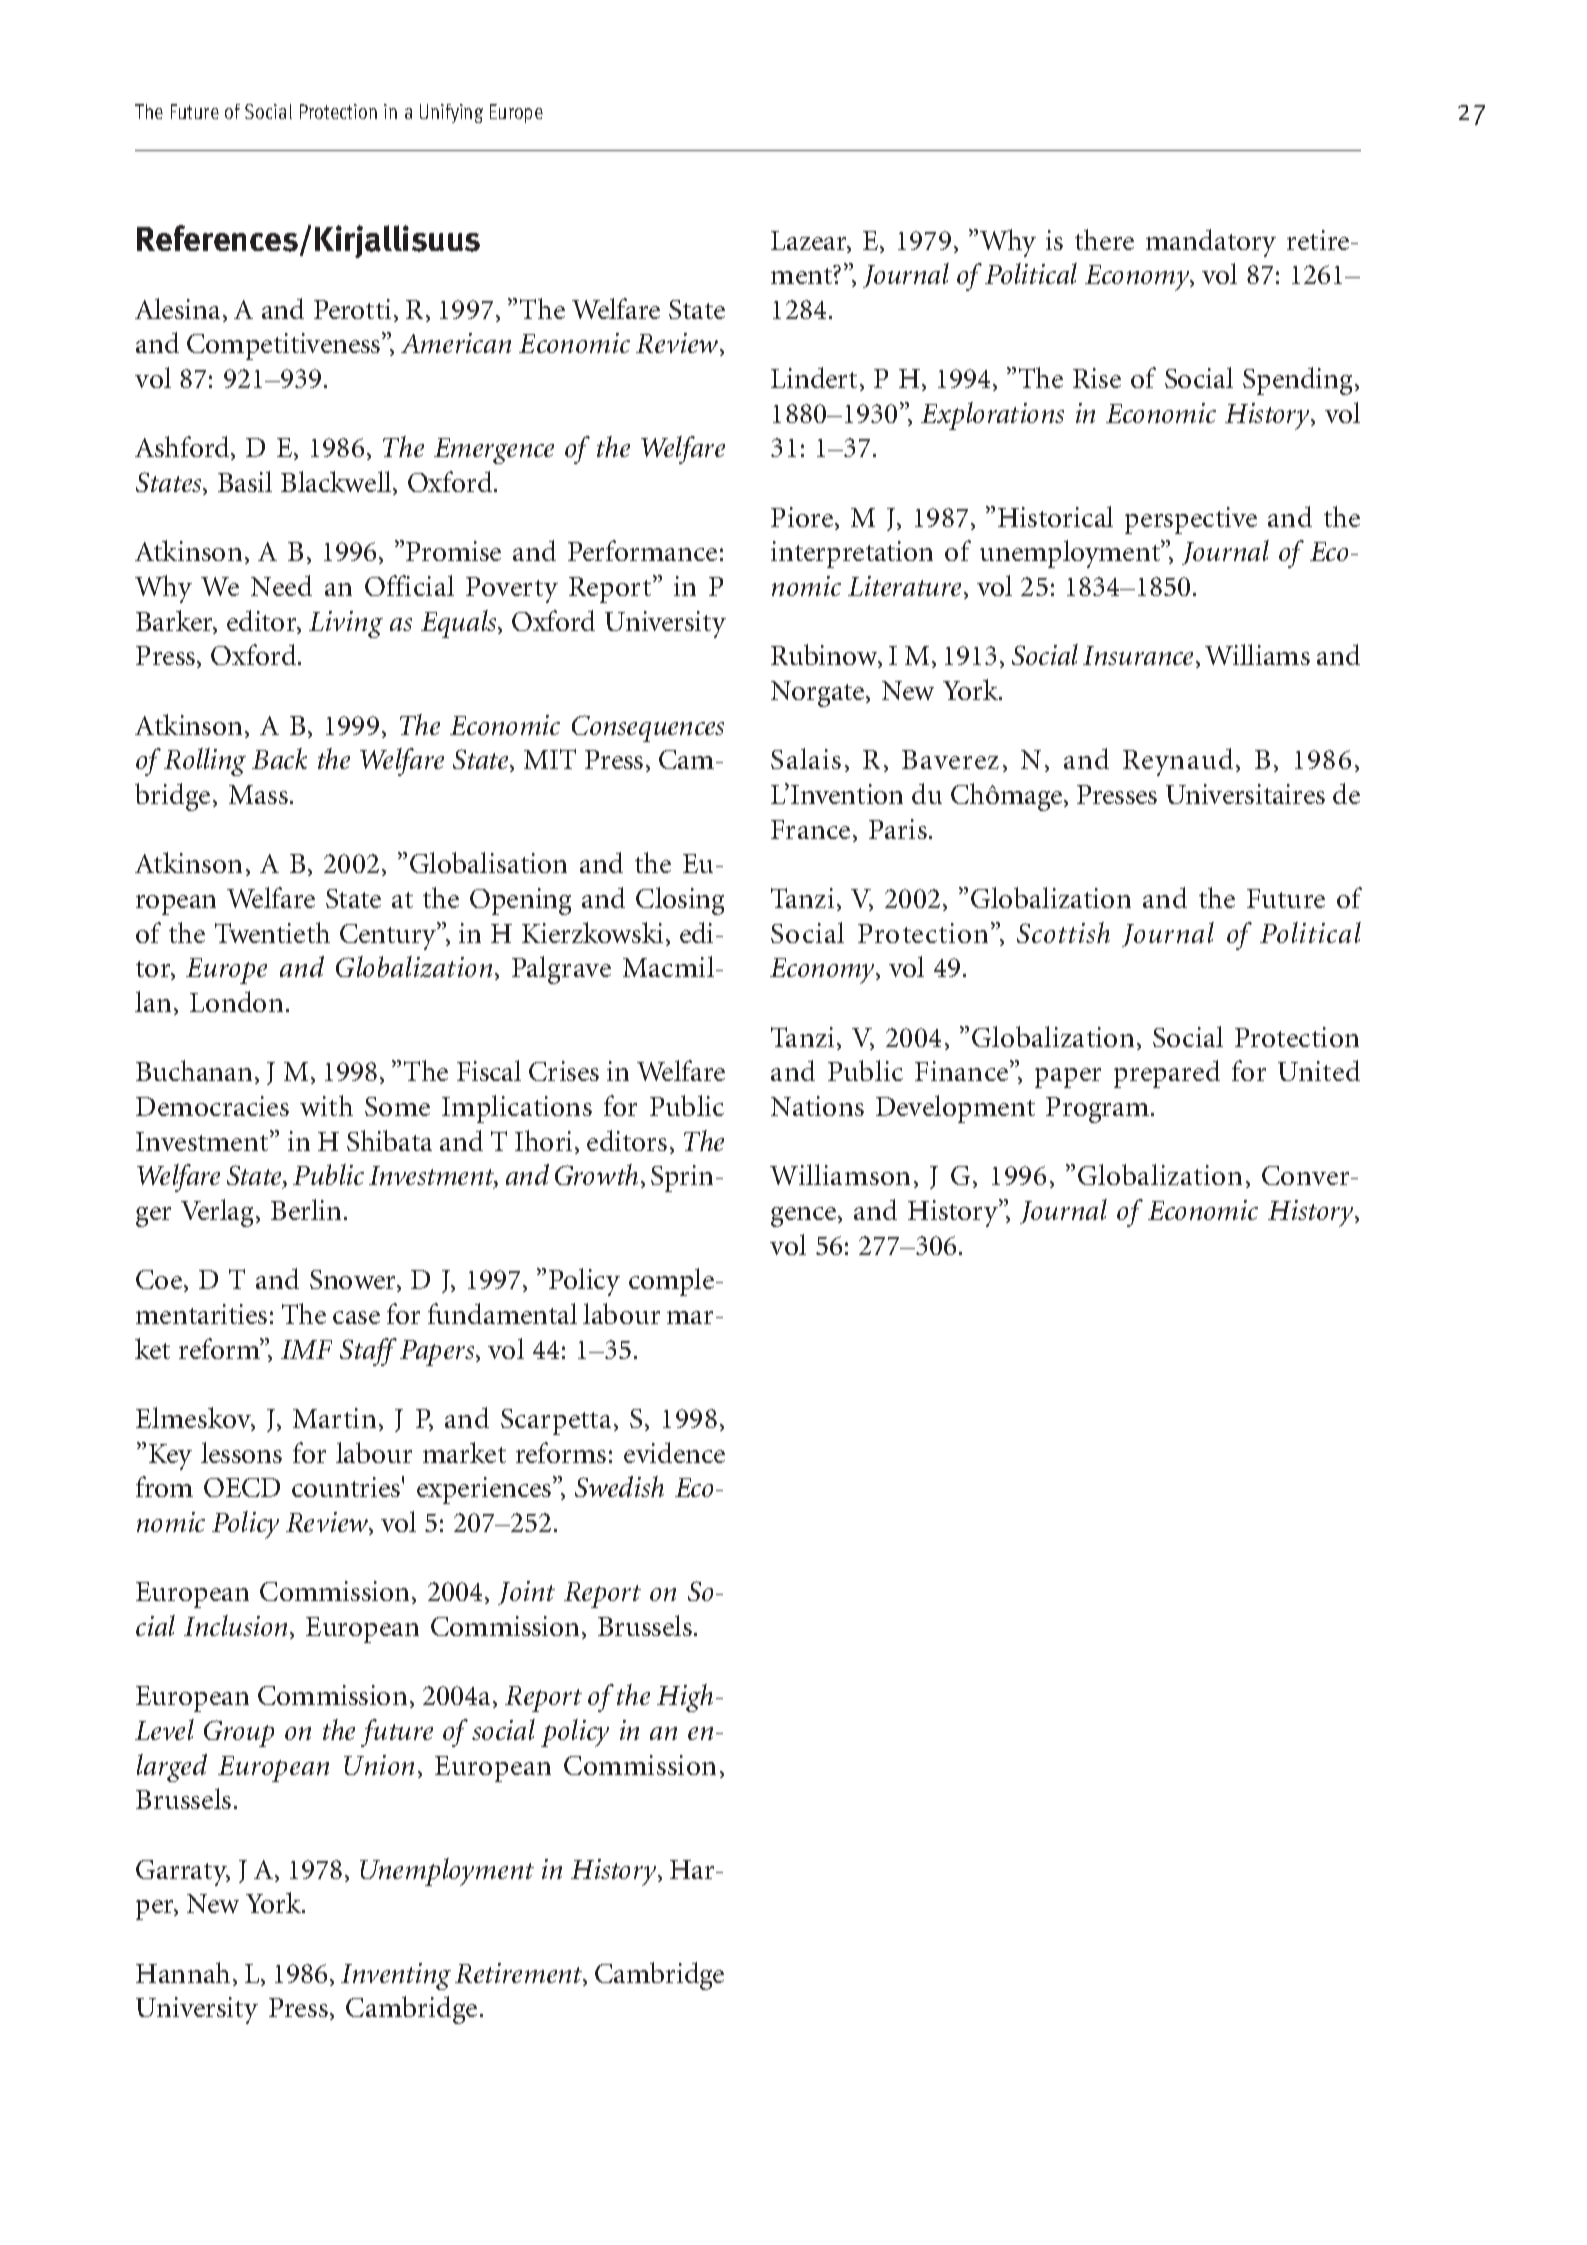 This page has width=1587, height=2245. Describe the element at coordinates (1167, 1074) in the page. I see `prepared` at that location.
